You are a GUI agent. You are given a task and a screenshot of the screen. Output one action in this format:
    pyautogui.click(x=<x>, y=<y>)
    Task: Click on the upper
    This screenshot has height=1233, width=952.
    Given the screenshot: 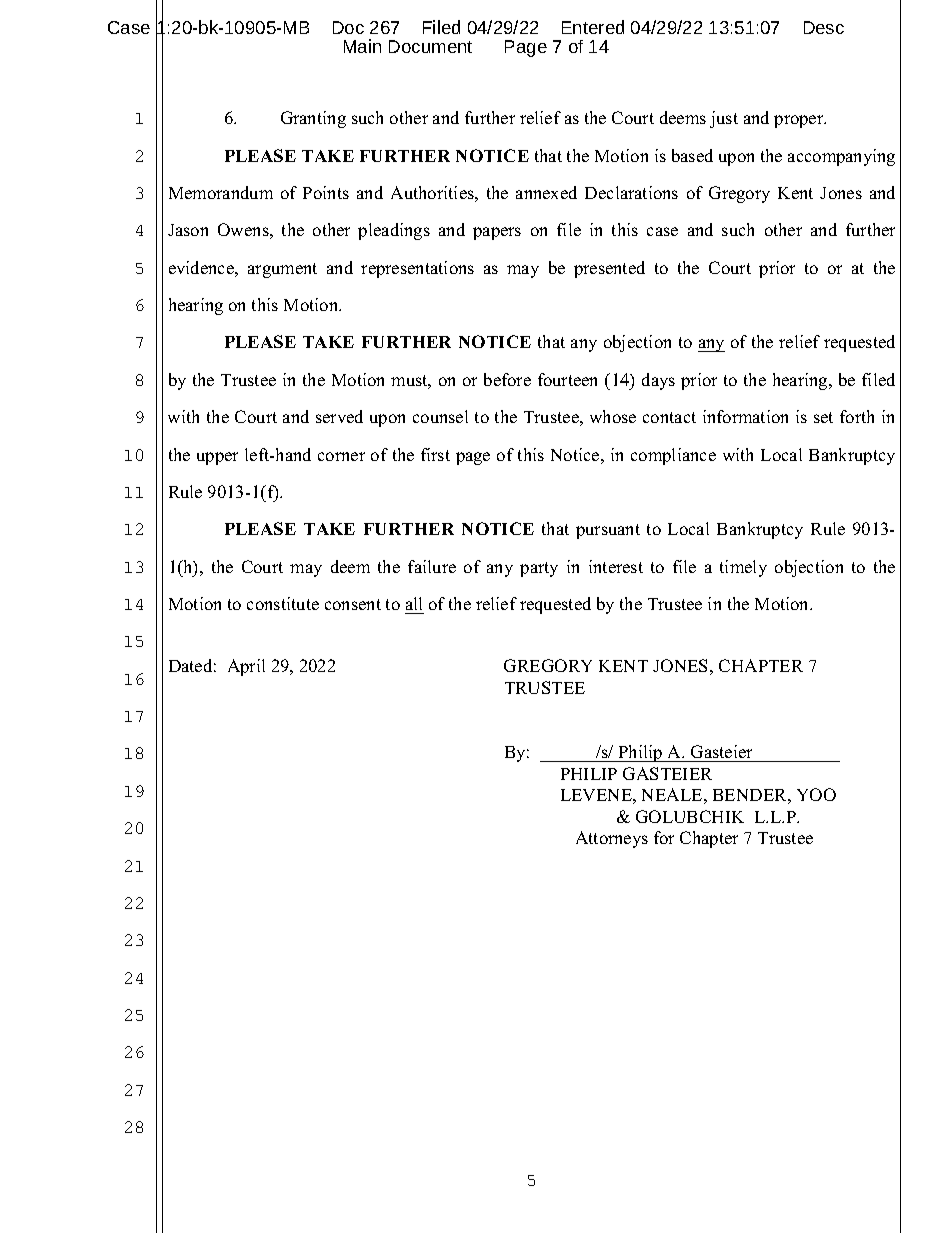 What is the action you would take?
    pyautogui.click(x=217, y=458)
